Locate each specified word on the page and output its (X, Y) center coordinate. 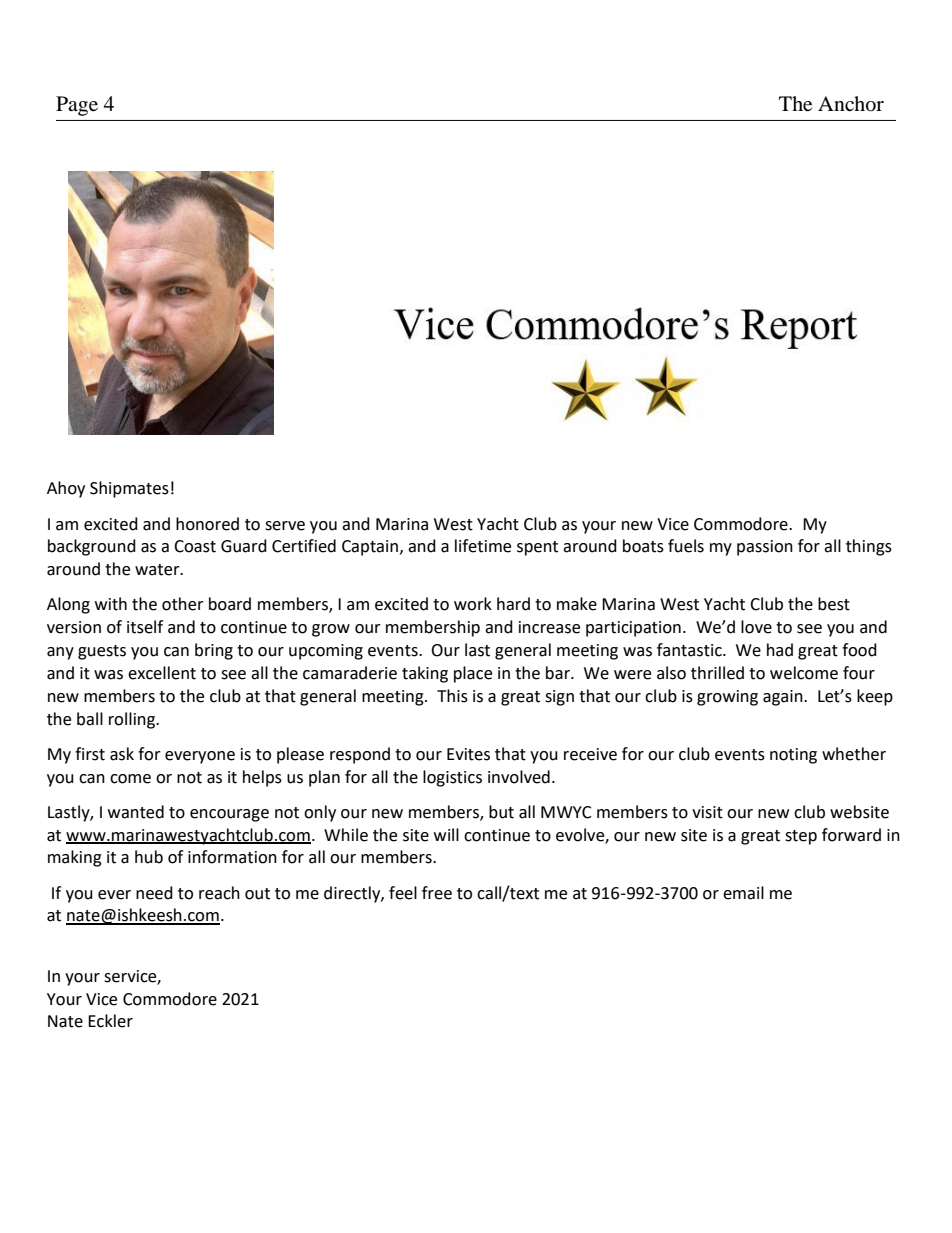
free (437, 893)
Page (77, 106)
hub (149, 857)
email (743, 893)
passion (765, 548)
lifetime (483, 546)
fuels (686, 546)
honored (207, 524)
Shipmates (129, 489)
